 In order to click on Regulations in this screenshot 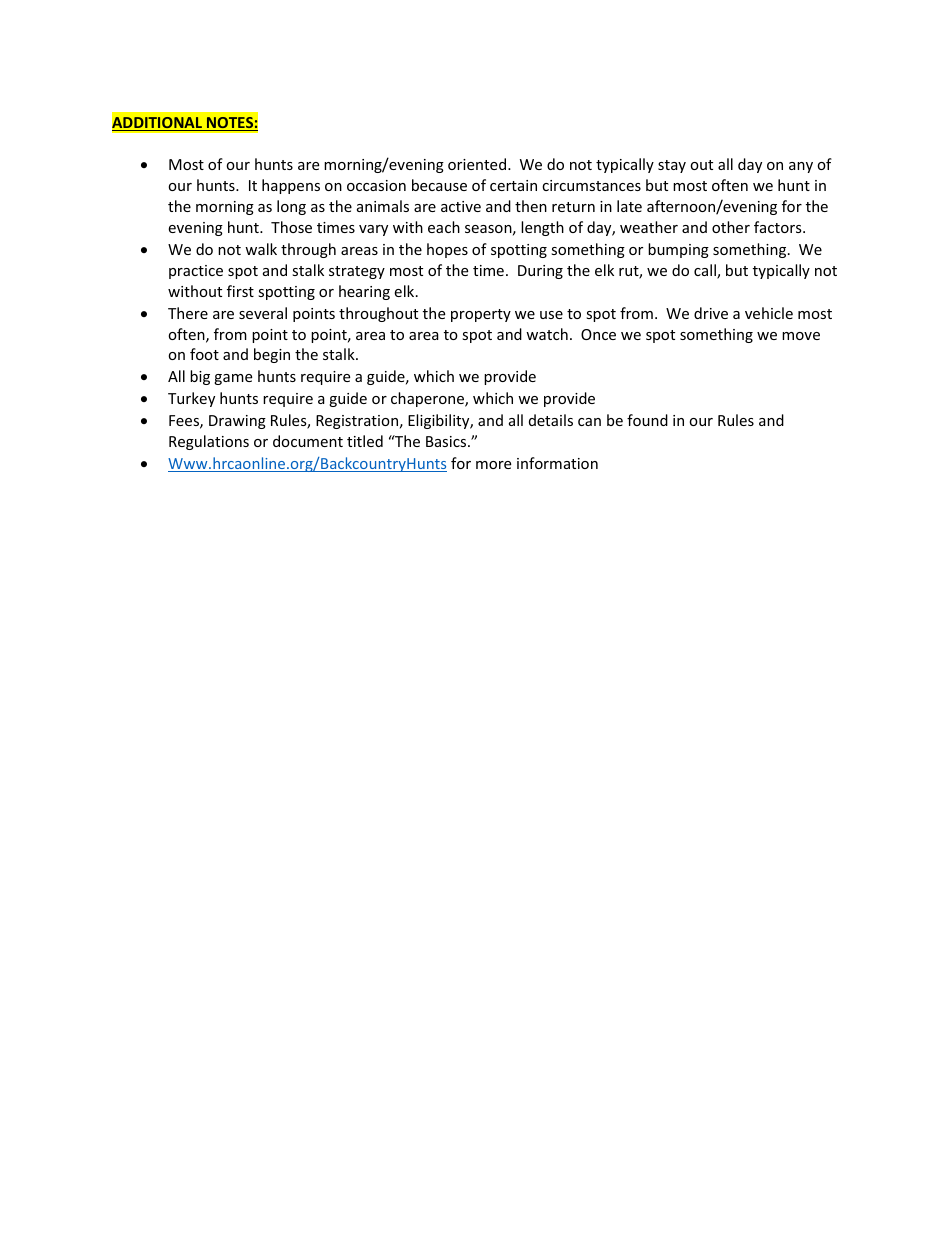, I will do `click(209, 442)`.
